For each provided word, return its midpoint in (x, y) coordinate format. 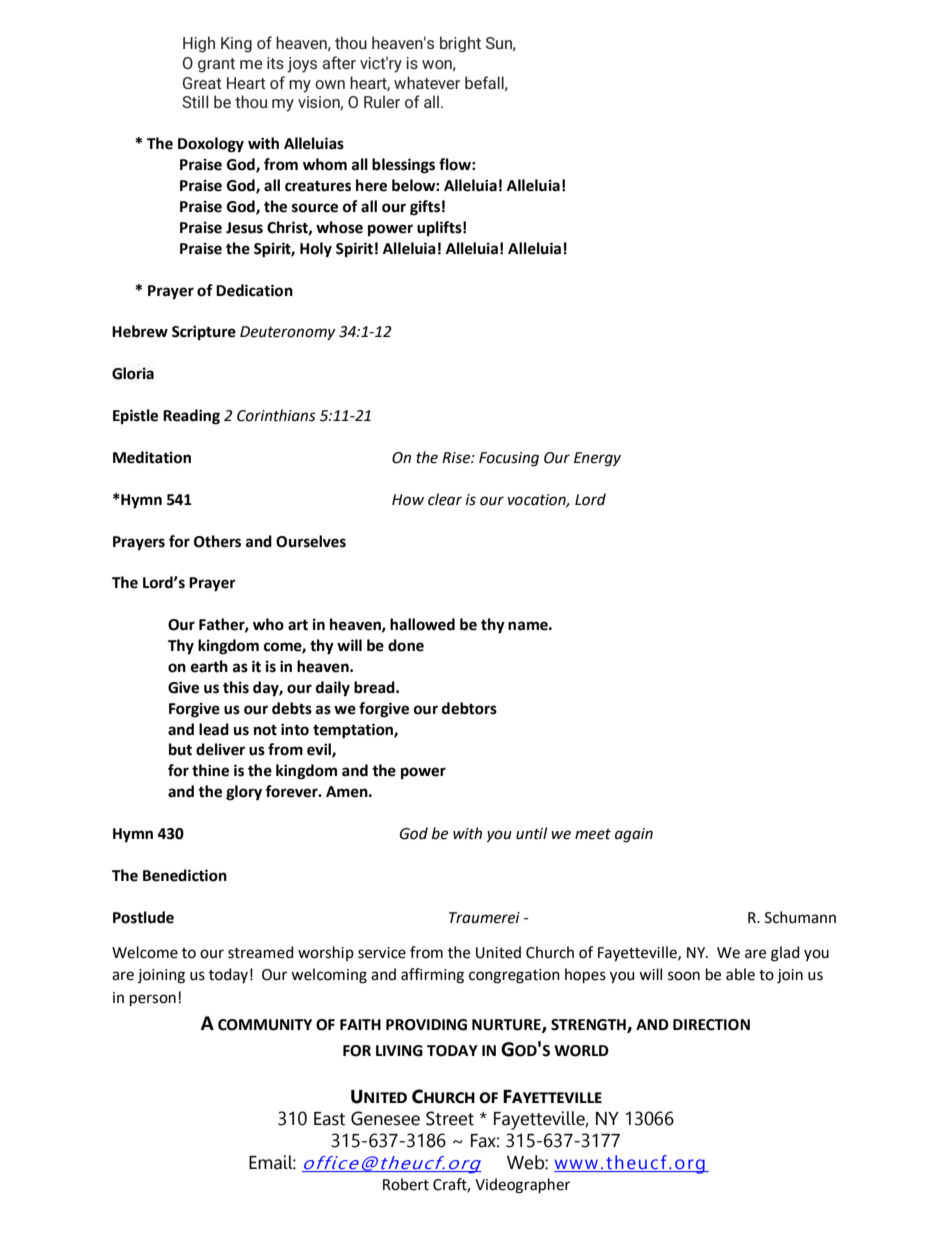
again (634, 835)
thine (210, 770)
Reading (191, 417)
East (329, 1119)
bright (460, 44)
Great (202, 83)
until (531, 833)
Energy (597, 459)
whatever (427, 82)
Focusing (509, 459)
